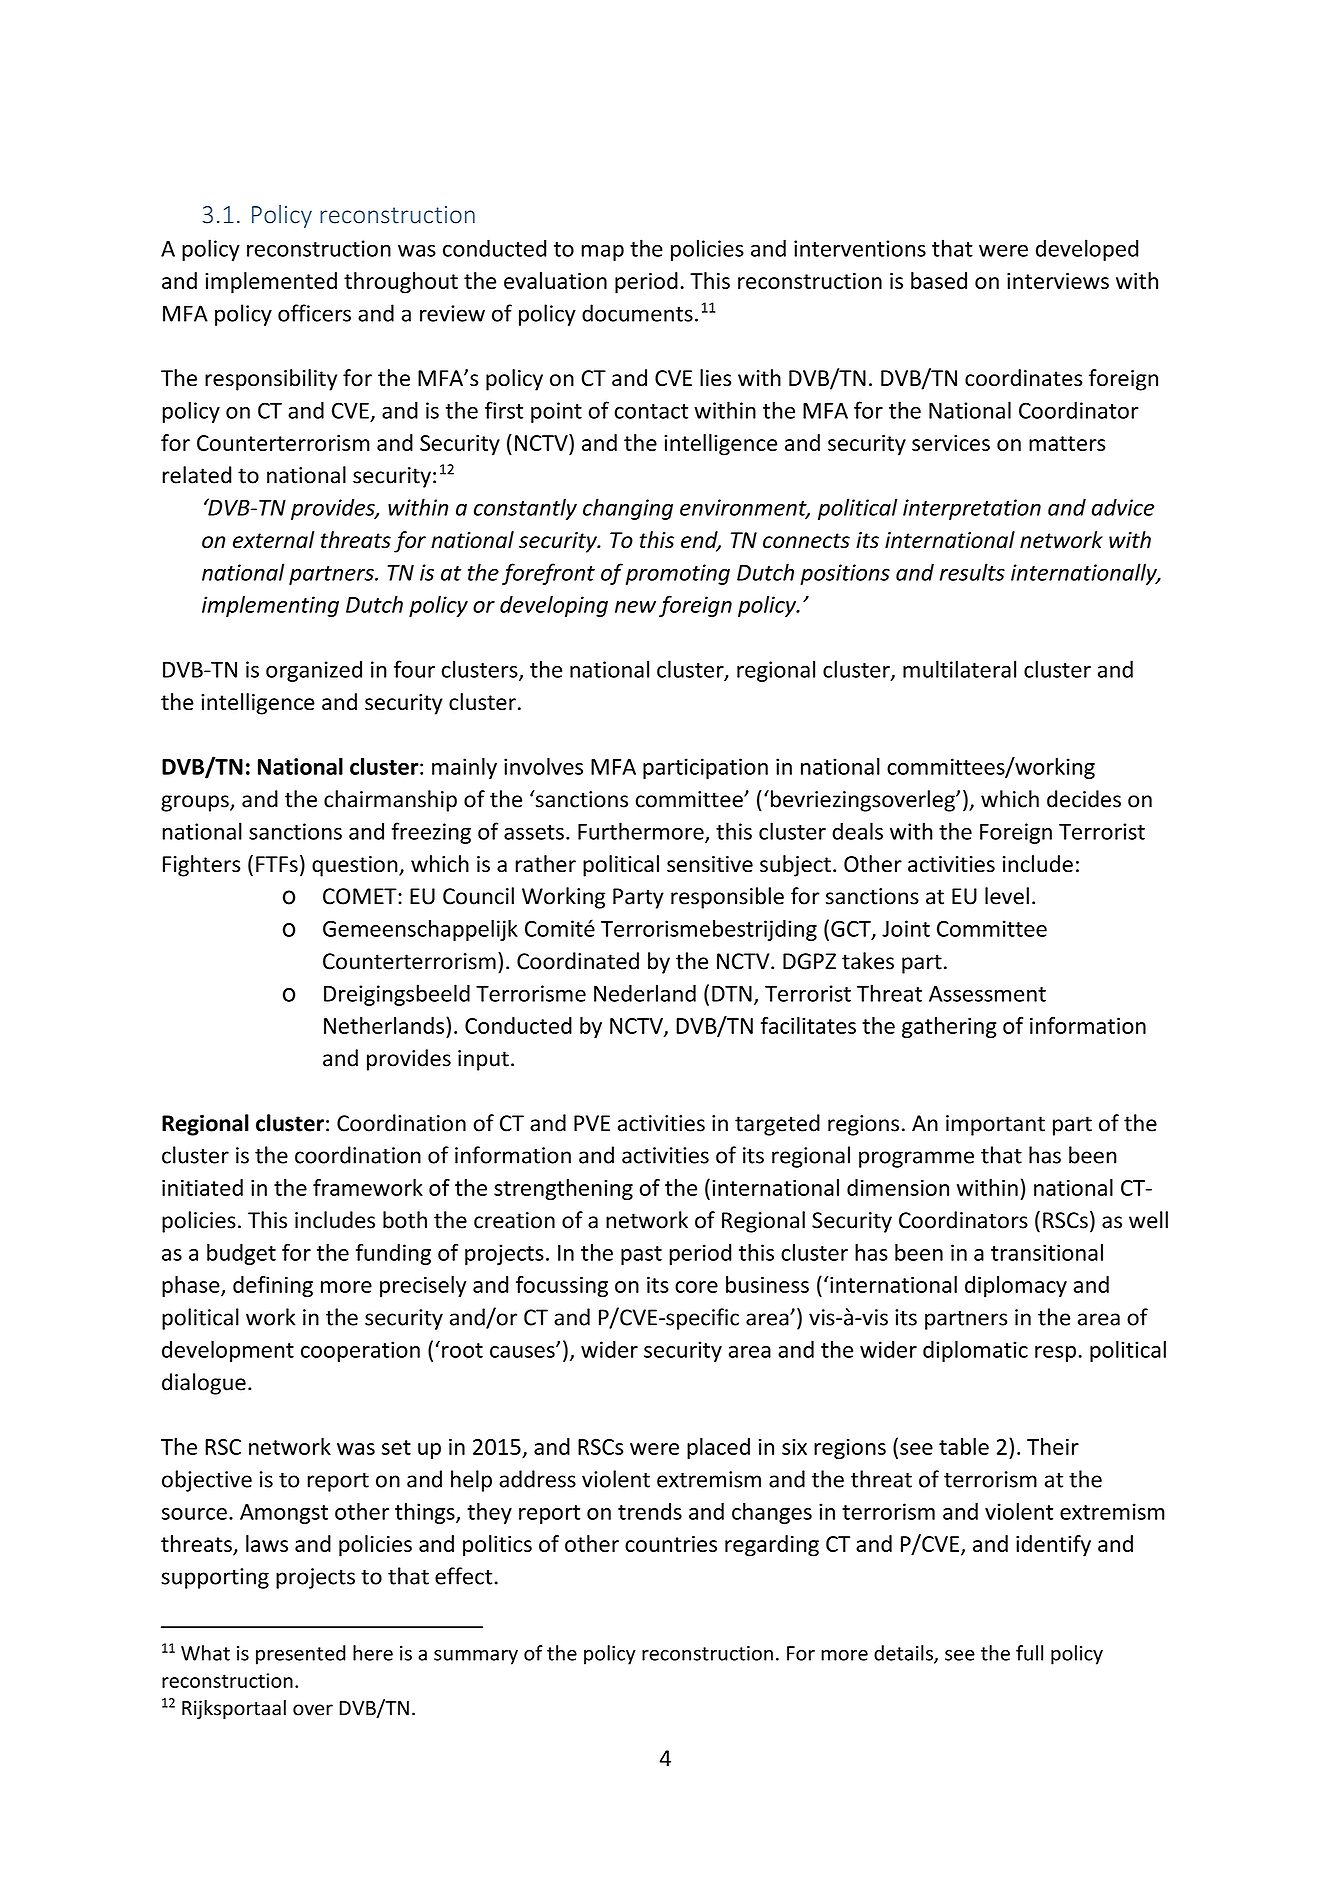 The width and height of the screenshot is (1331, 1882). What do you see at coordinates (592, 1123) in the screenshot?
I see `PVE` at bounding box center [592, 1123].
